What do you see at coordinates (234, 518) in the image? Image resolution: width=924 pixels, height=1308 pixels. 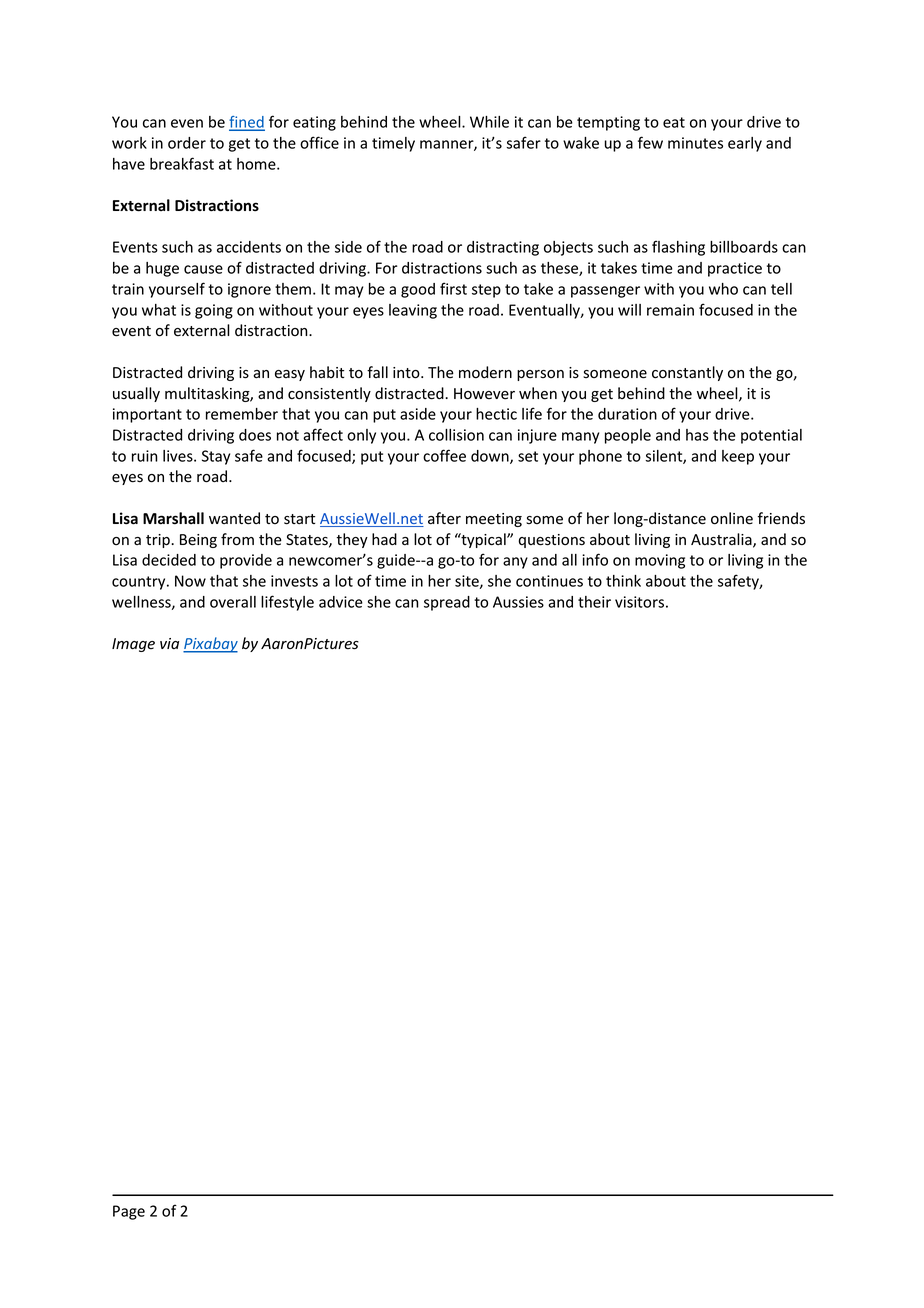 I see `wanted` at bounding box center [234, 518].
